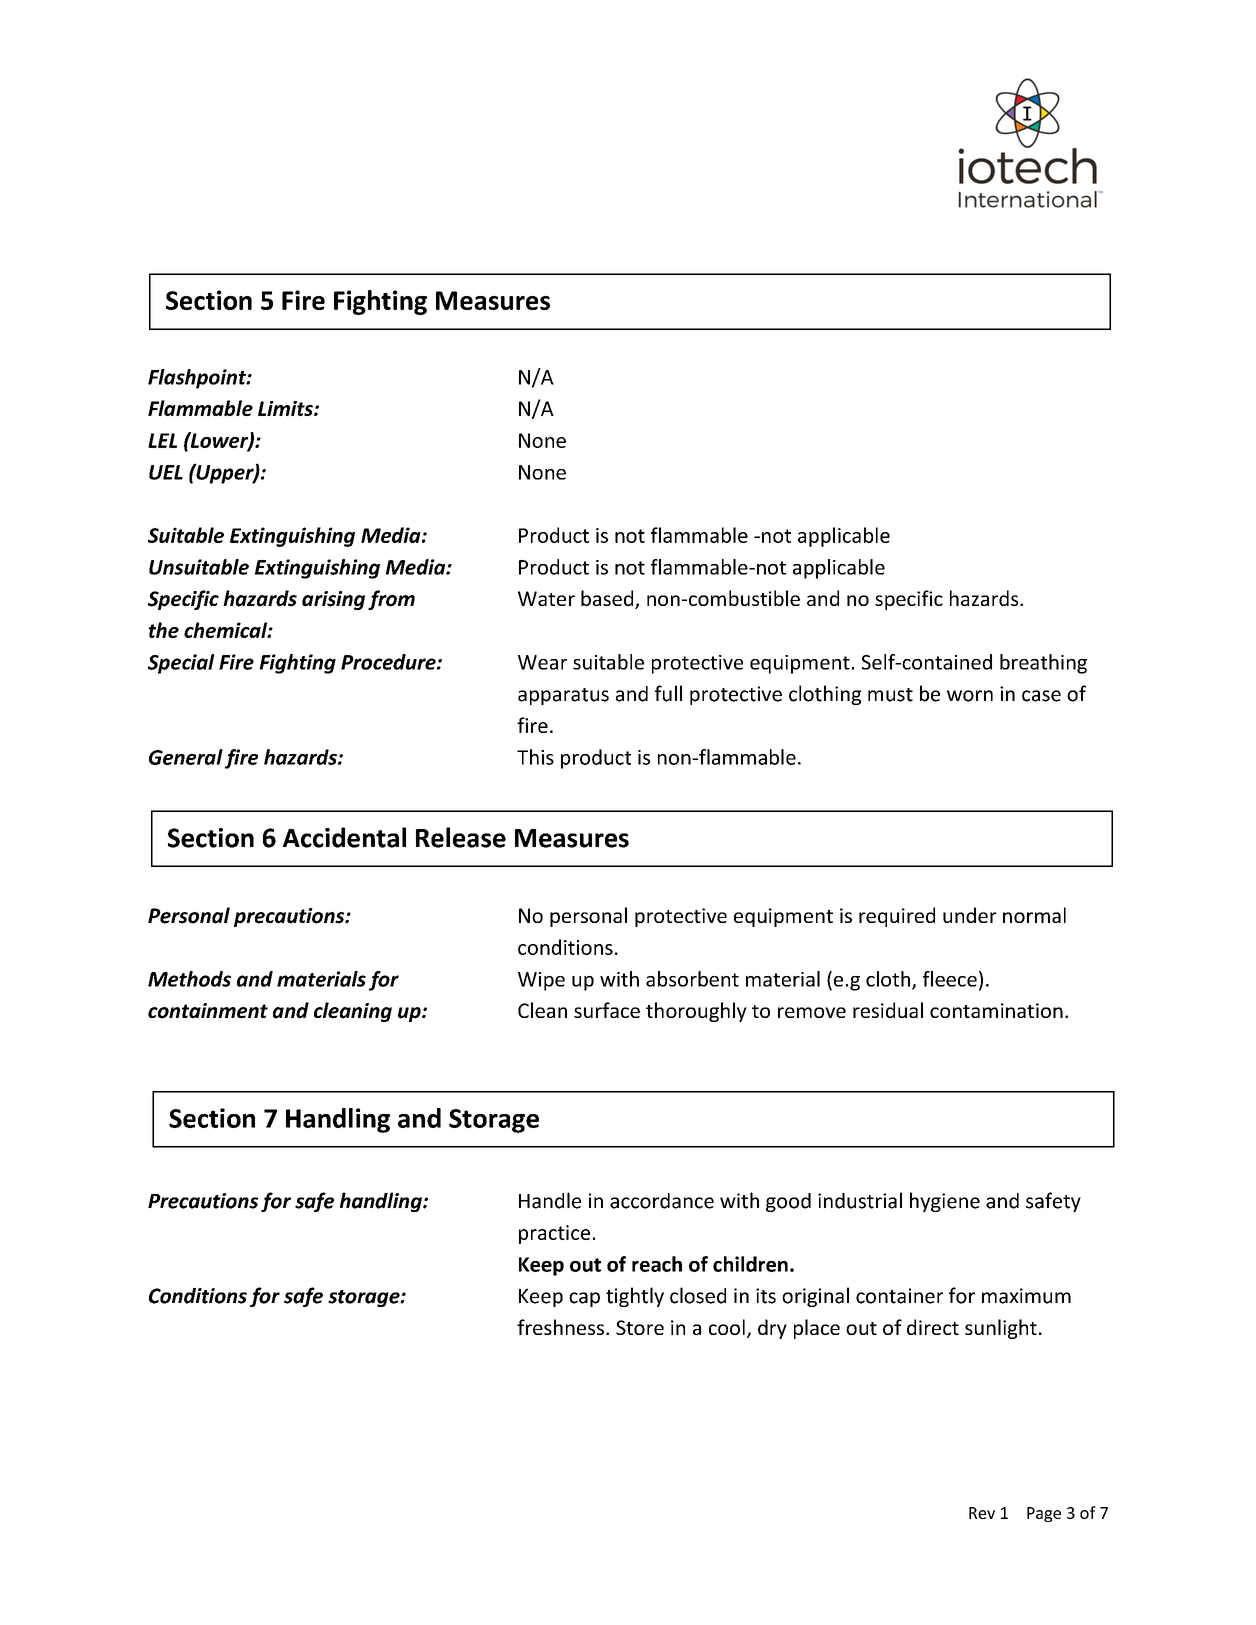 The width and height of the document is (1256, 1625). Describe the element at coordinates (640, 1327) in the document. I see `Store` at that location.
